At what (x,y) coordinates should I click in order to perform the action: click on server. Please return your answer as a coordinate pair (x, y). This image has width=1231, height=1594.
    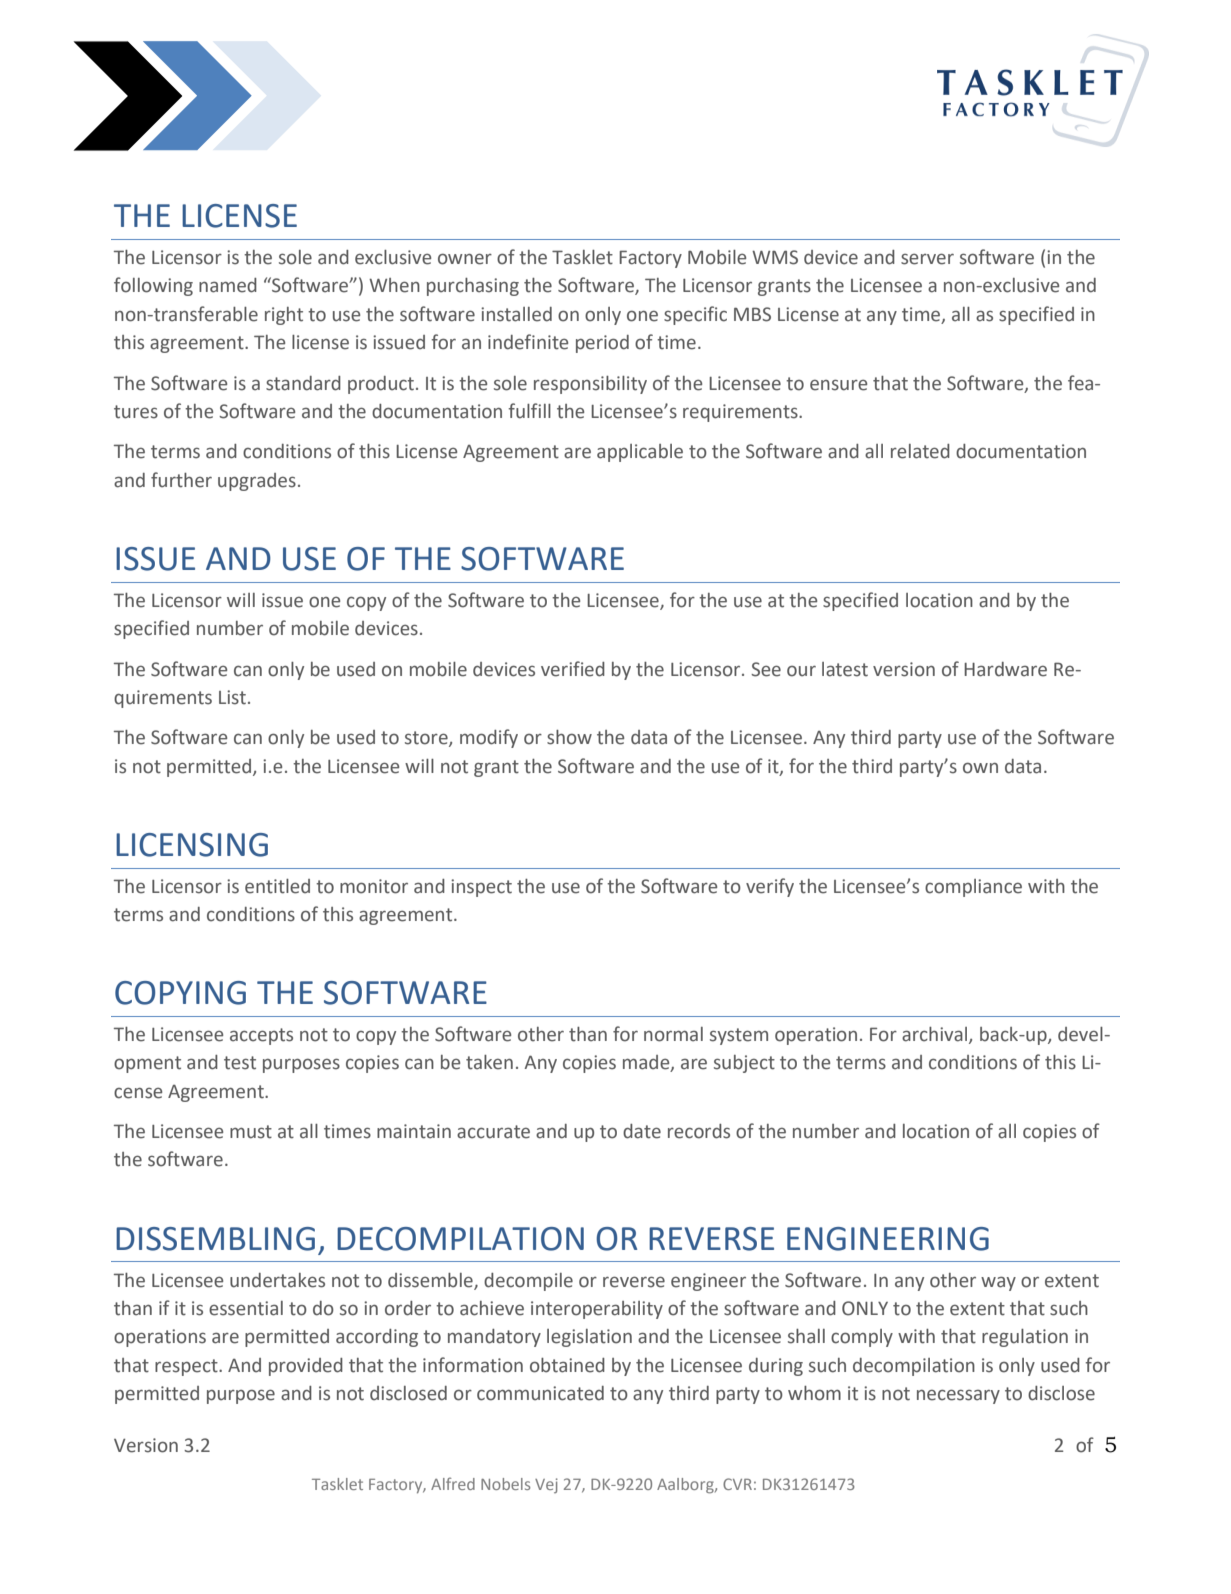
    Looking at the image, I should click on (927, 259).
